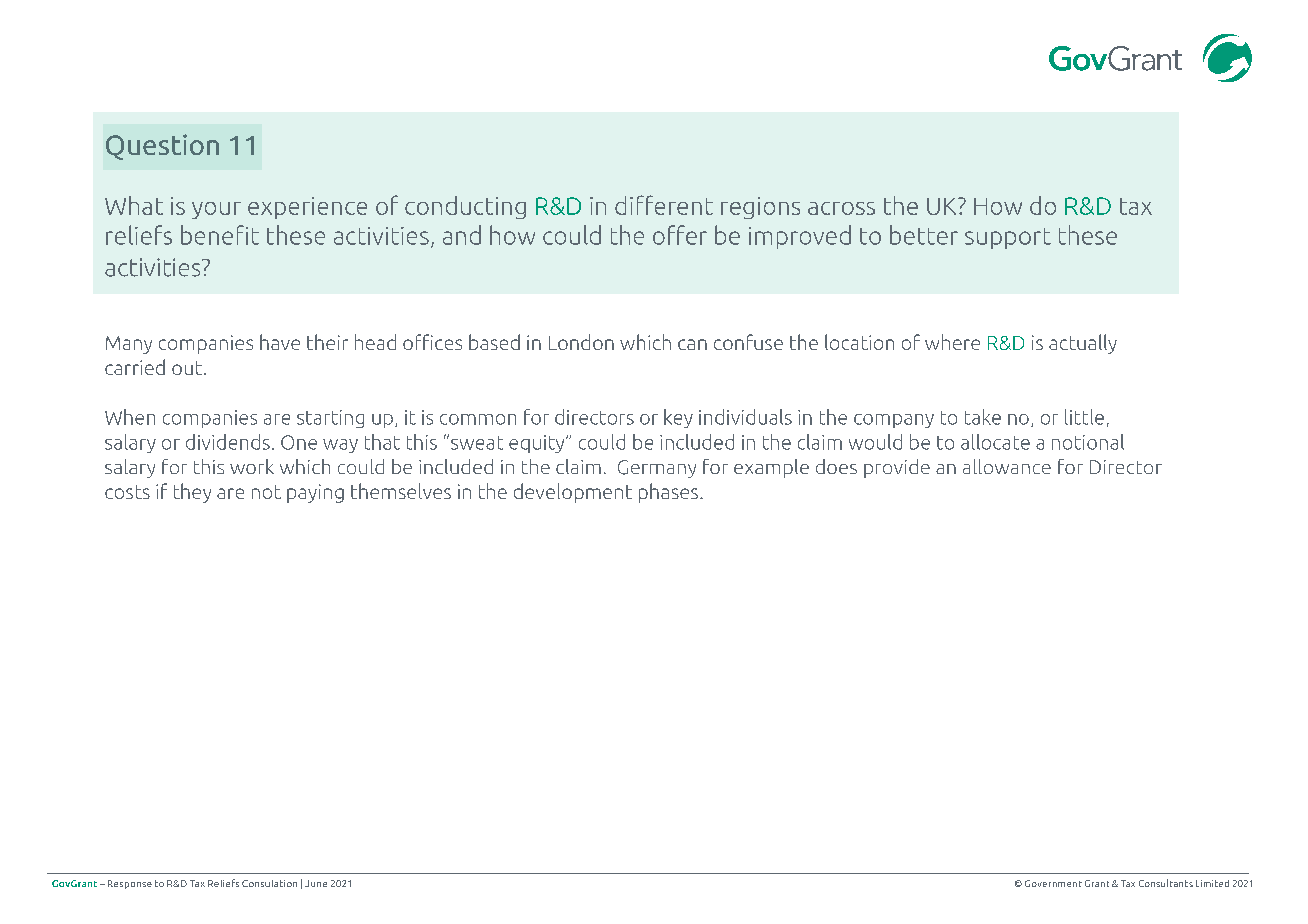  I want to click on Consultants, so click(1166, 883).
